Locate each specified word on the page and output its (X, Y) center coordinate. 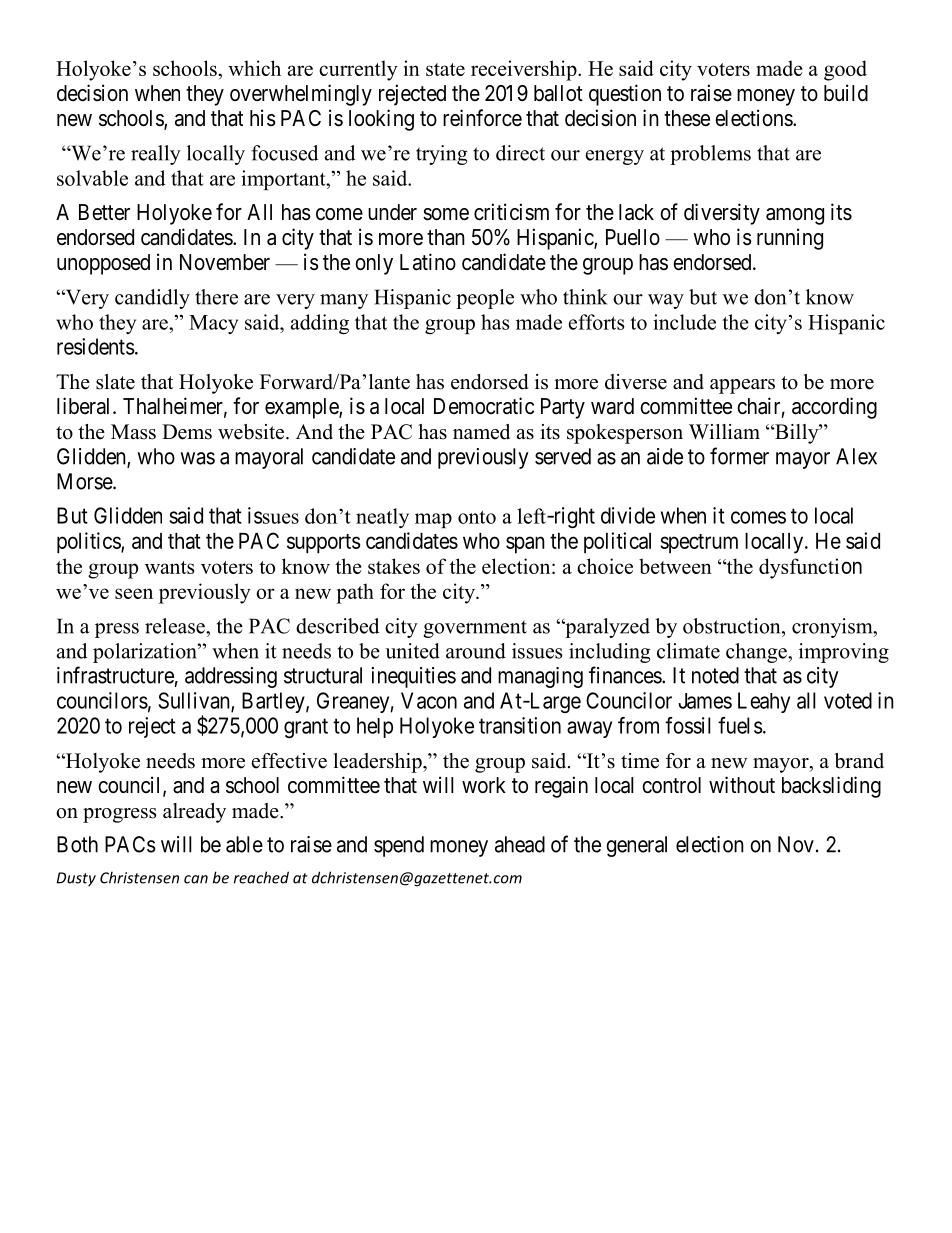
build (846, 93)
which (254, 68)
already (194, 813)
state (445, 69)
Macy (213, 324)
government (475, 629)
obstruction (733, 626)
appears (742, 386)
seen (134, 593)
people (485, 299)
